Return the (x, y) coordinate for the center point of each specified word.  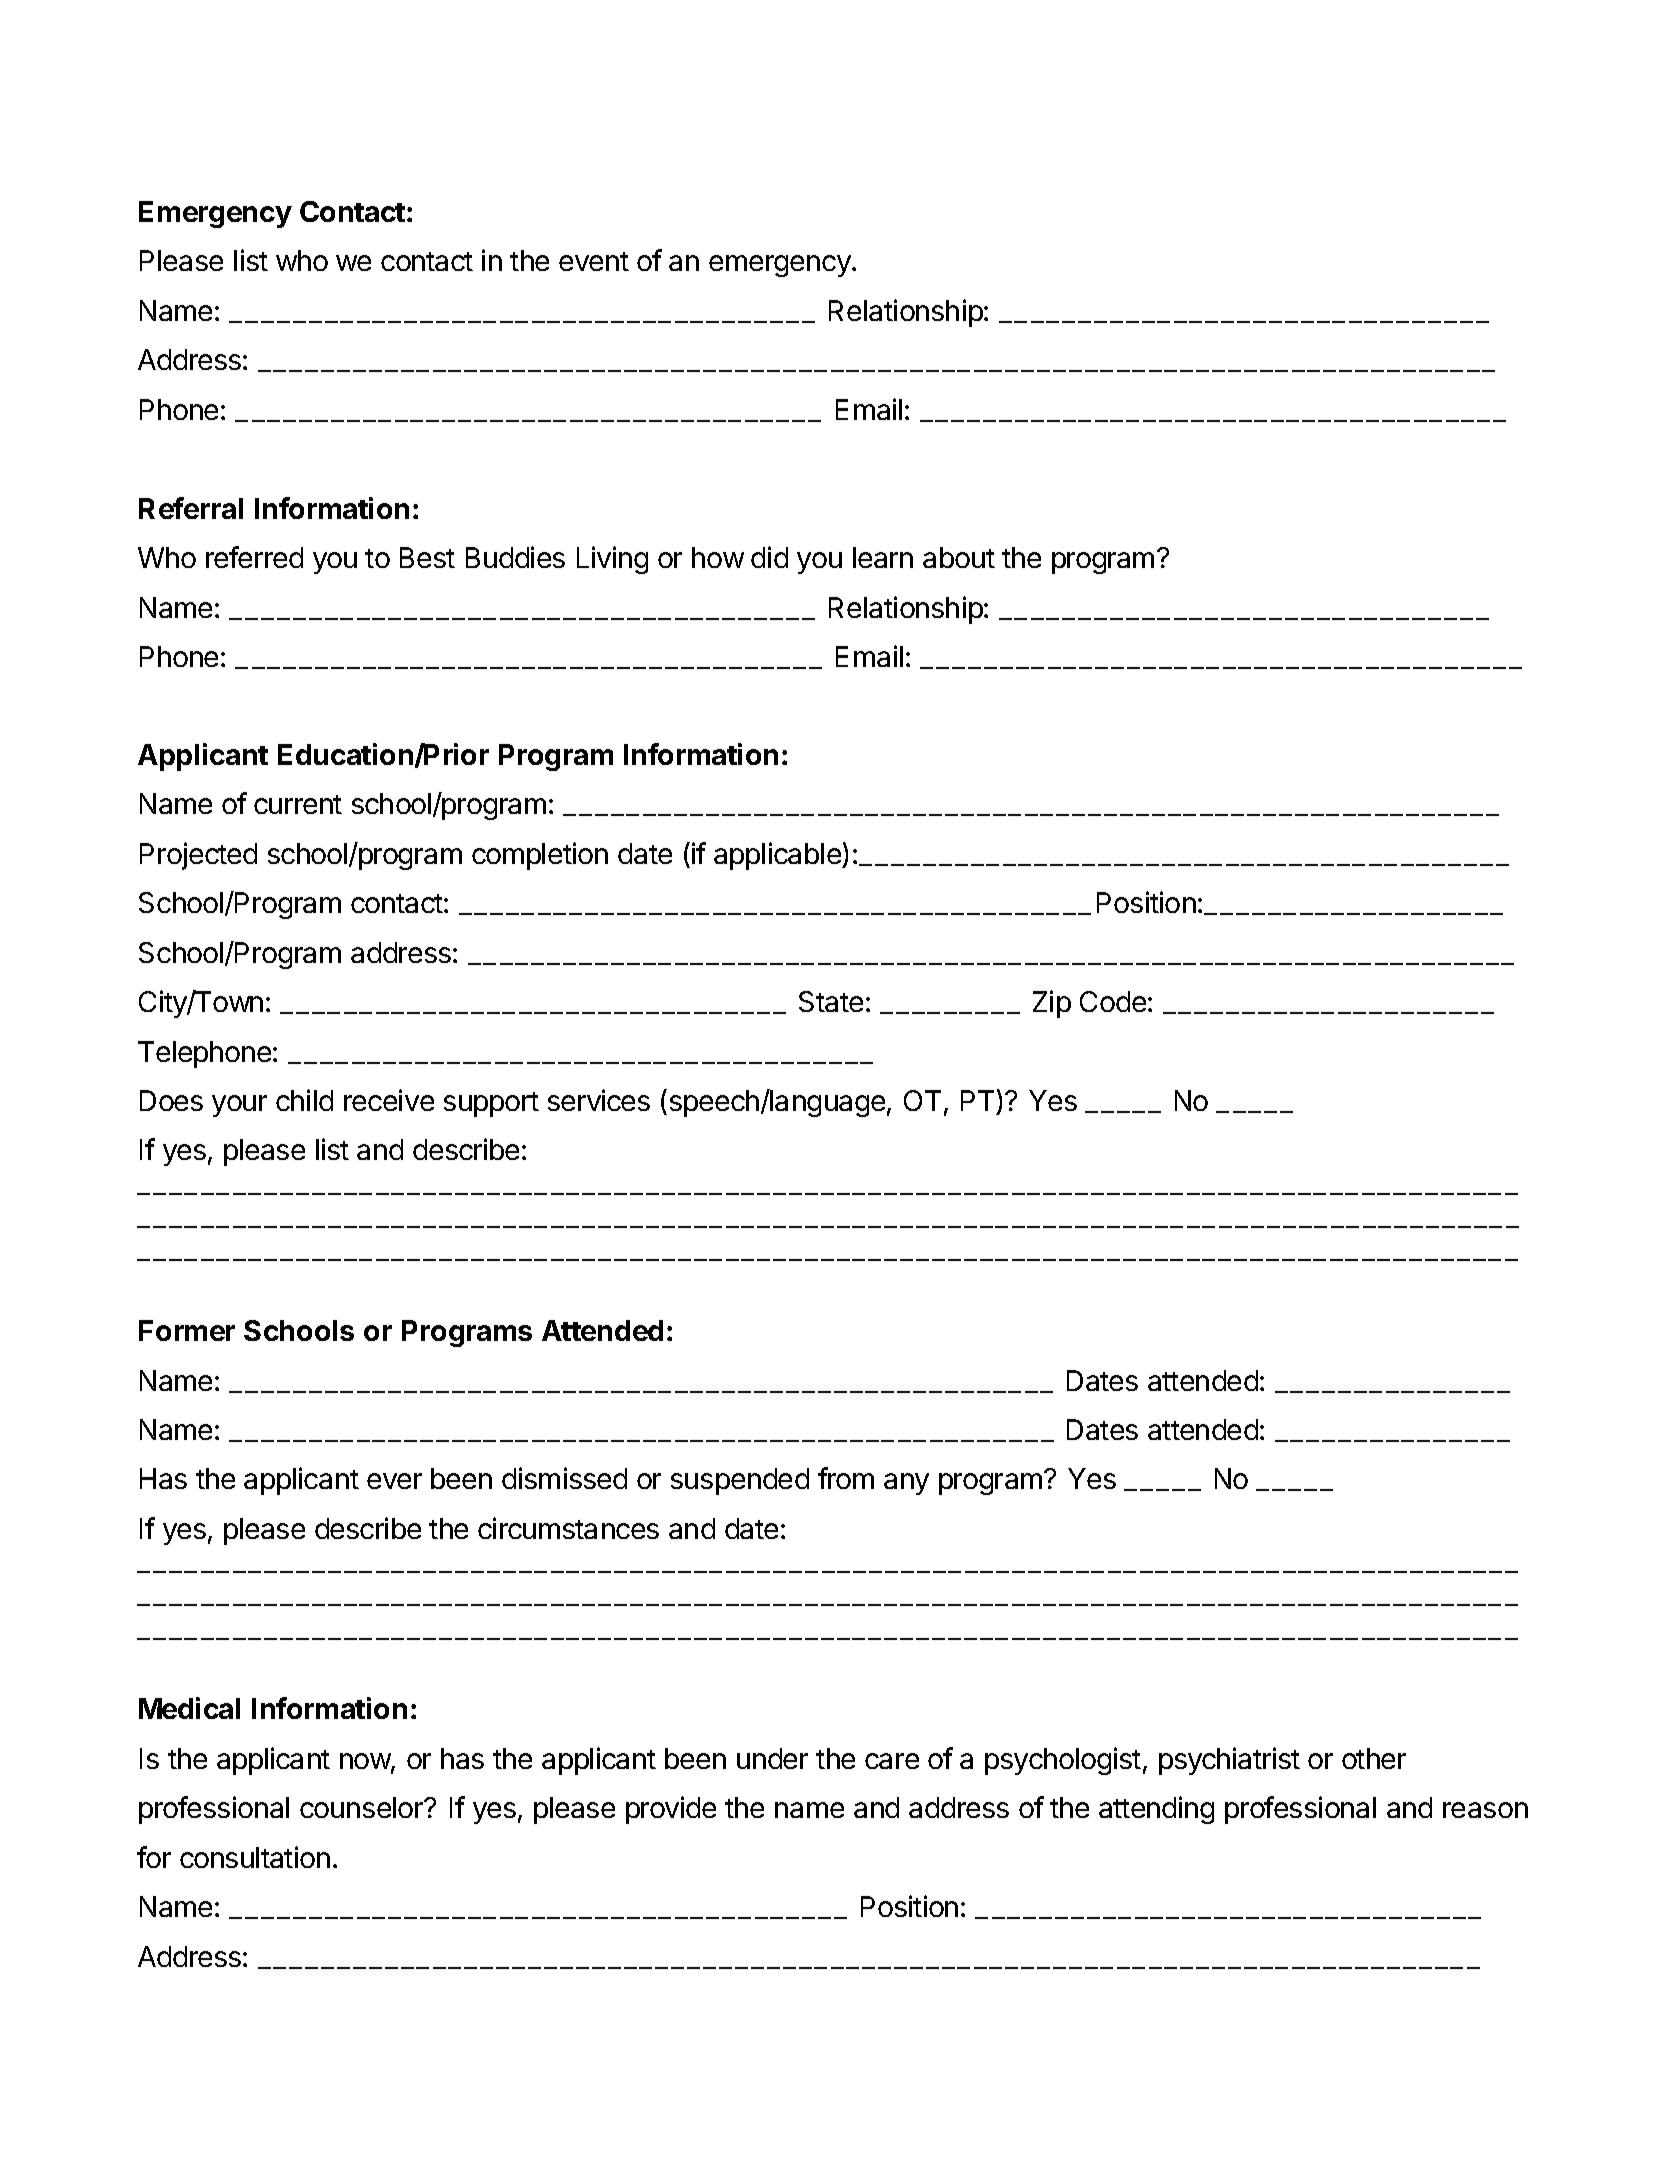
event (594, 261)
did (769, 557)
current (298, 804)
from (846, 1478)
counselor (363, 1807)
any (906, 1484)
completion (540, 856)
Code (1114, 1001)
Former (187, 1330)
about (959, 557)
